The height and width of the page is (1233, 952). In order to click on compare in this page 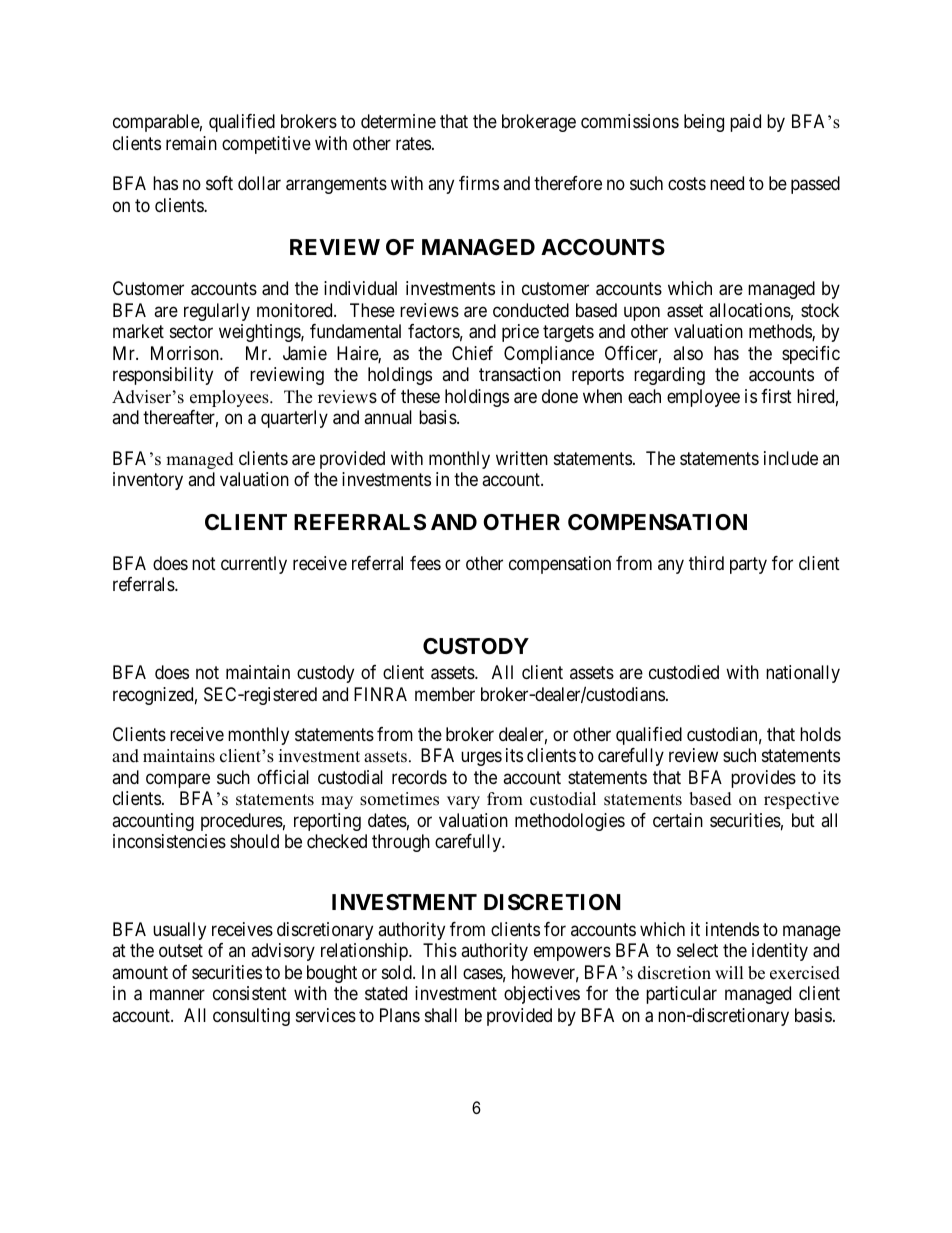, I will do `click(178, 780)`.
